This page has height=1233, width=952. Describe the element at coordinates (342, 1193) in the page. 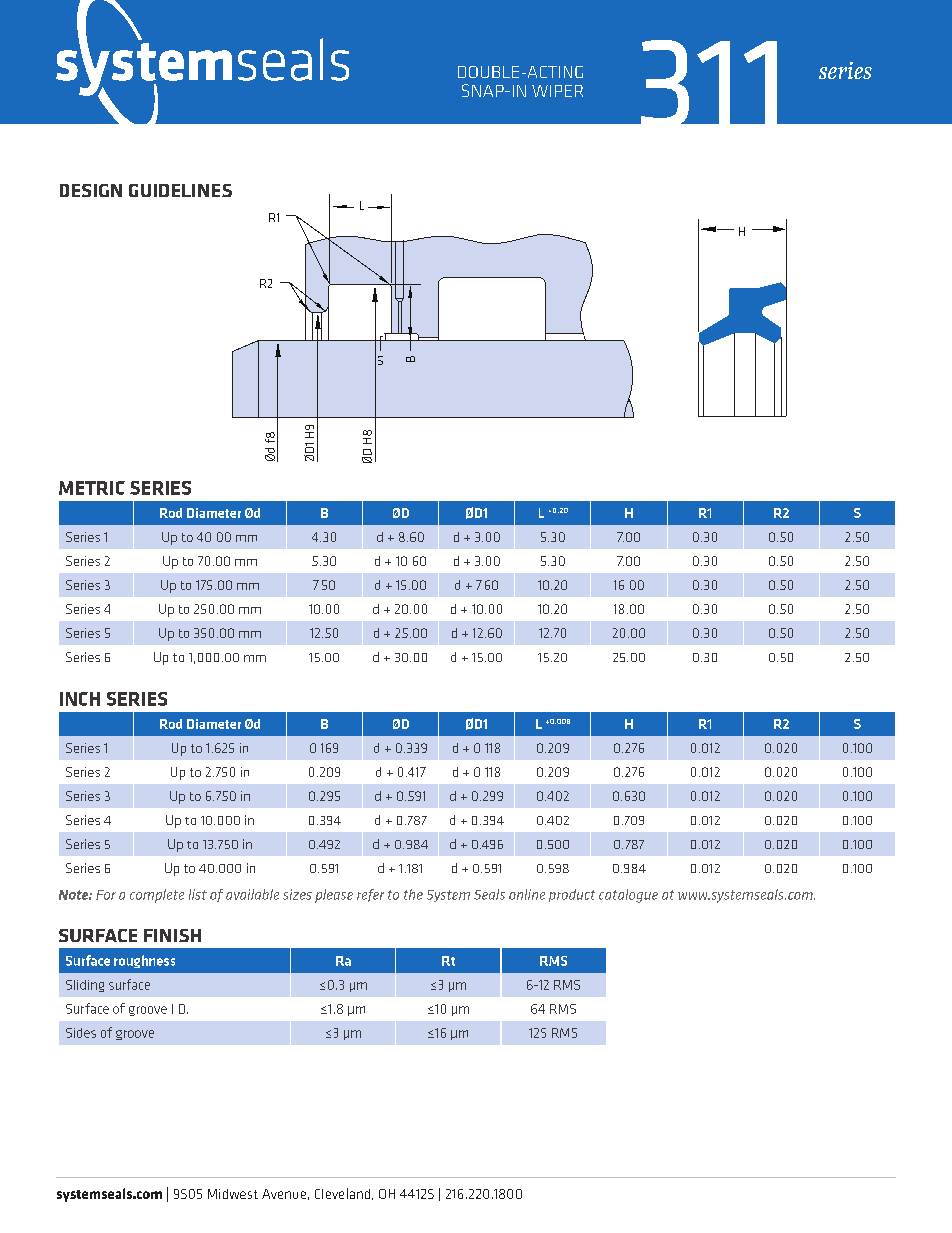

I see `Cleveland` at that location.
